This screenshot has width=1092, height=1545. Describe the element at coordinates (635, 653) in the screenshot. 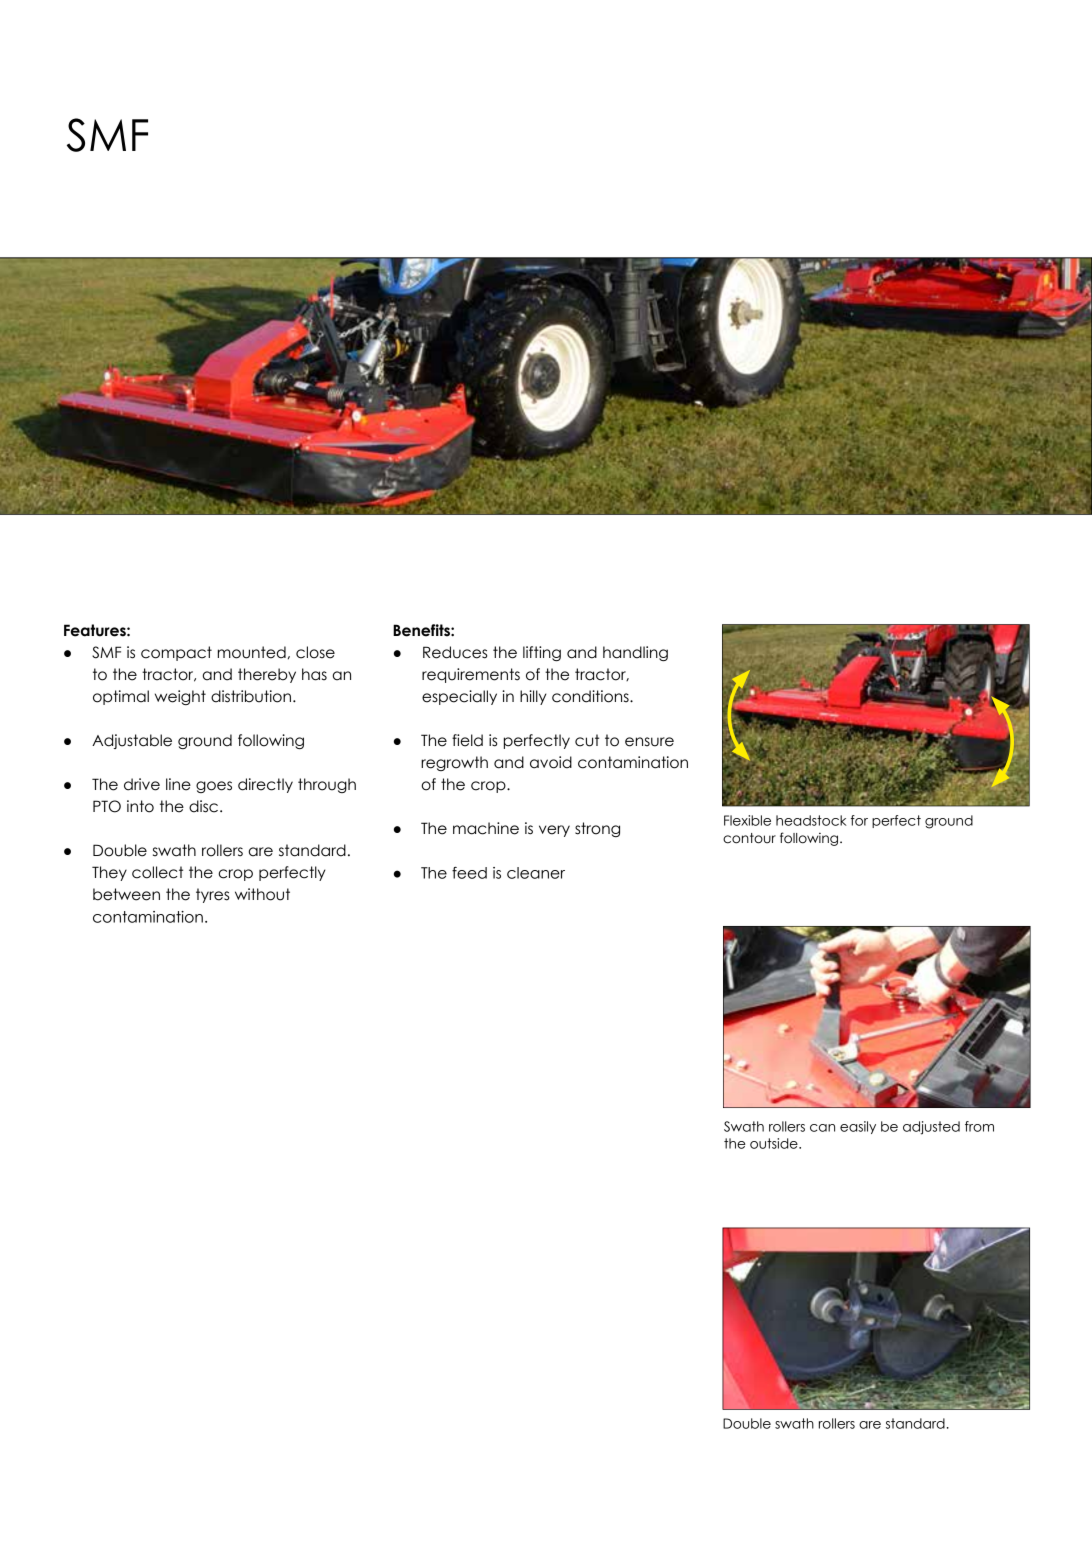

I see `handling` at that location.
